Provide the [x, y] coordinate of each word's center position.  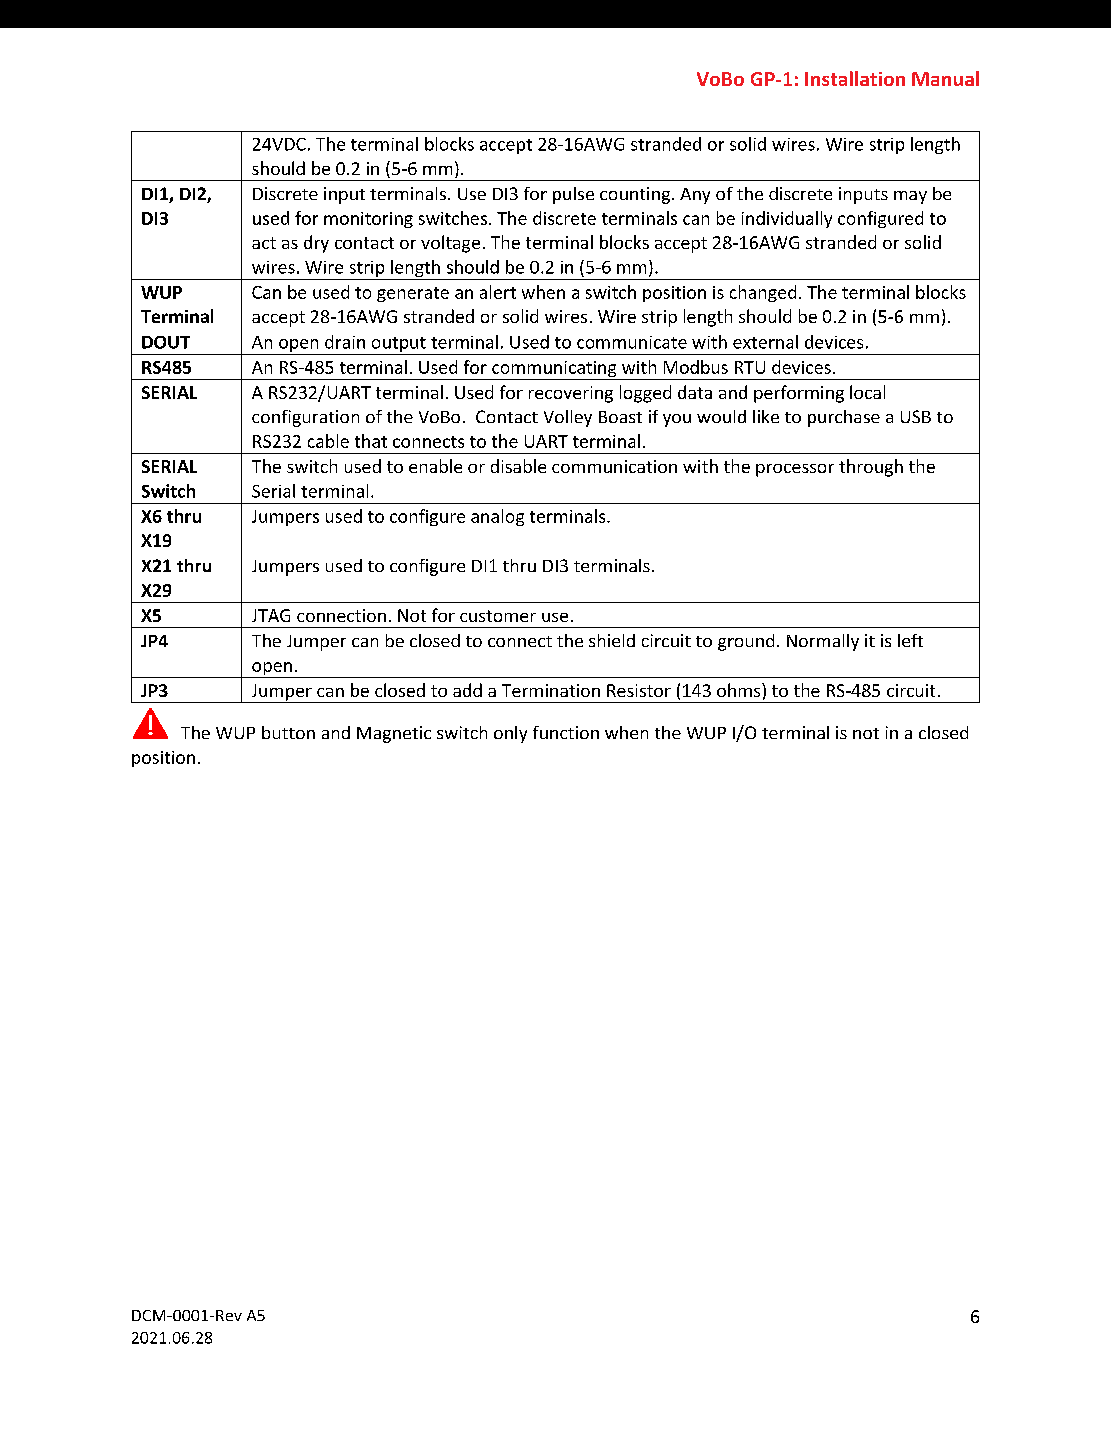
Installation [855, 78]
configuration [305, 418]
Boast [620, 417]
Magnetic [394, 734]
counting [635, 195]
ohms [740, 690]
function [566, 732]
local [867, 392]
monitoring [368, 220]
